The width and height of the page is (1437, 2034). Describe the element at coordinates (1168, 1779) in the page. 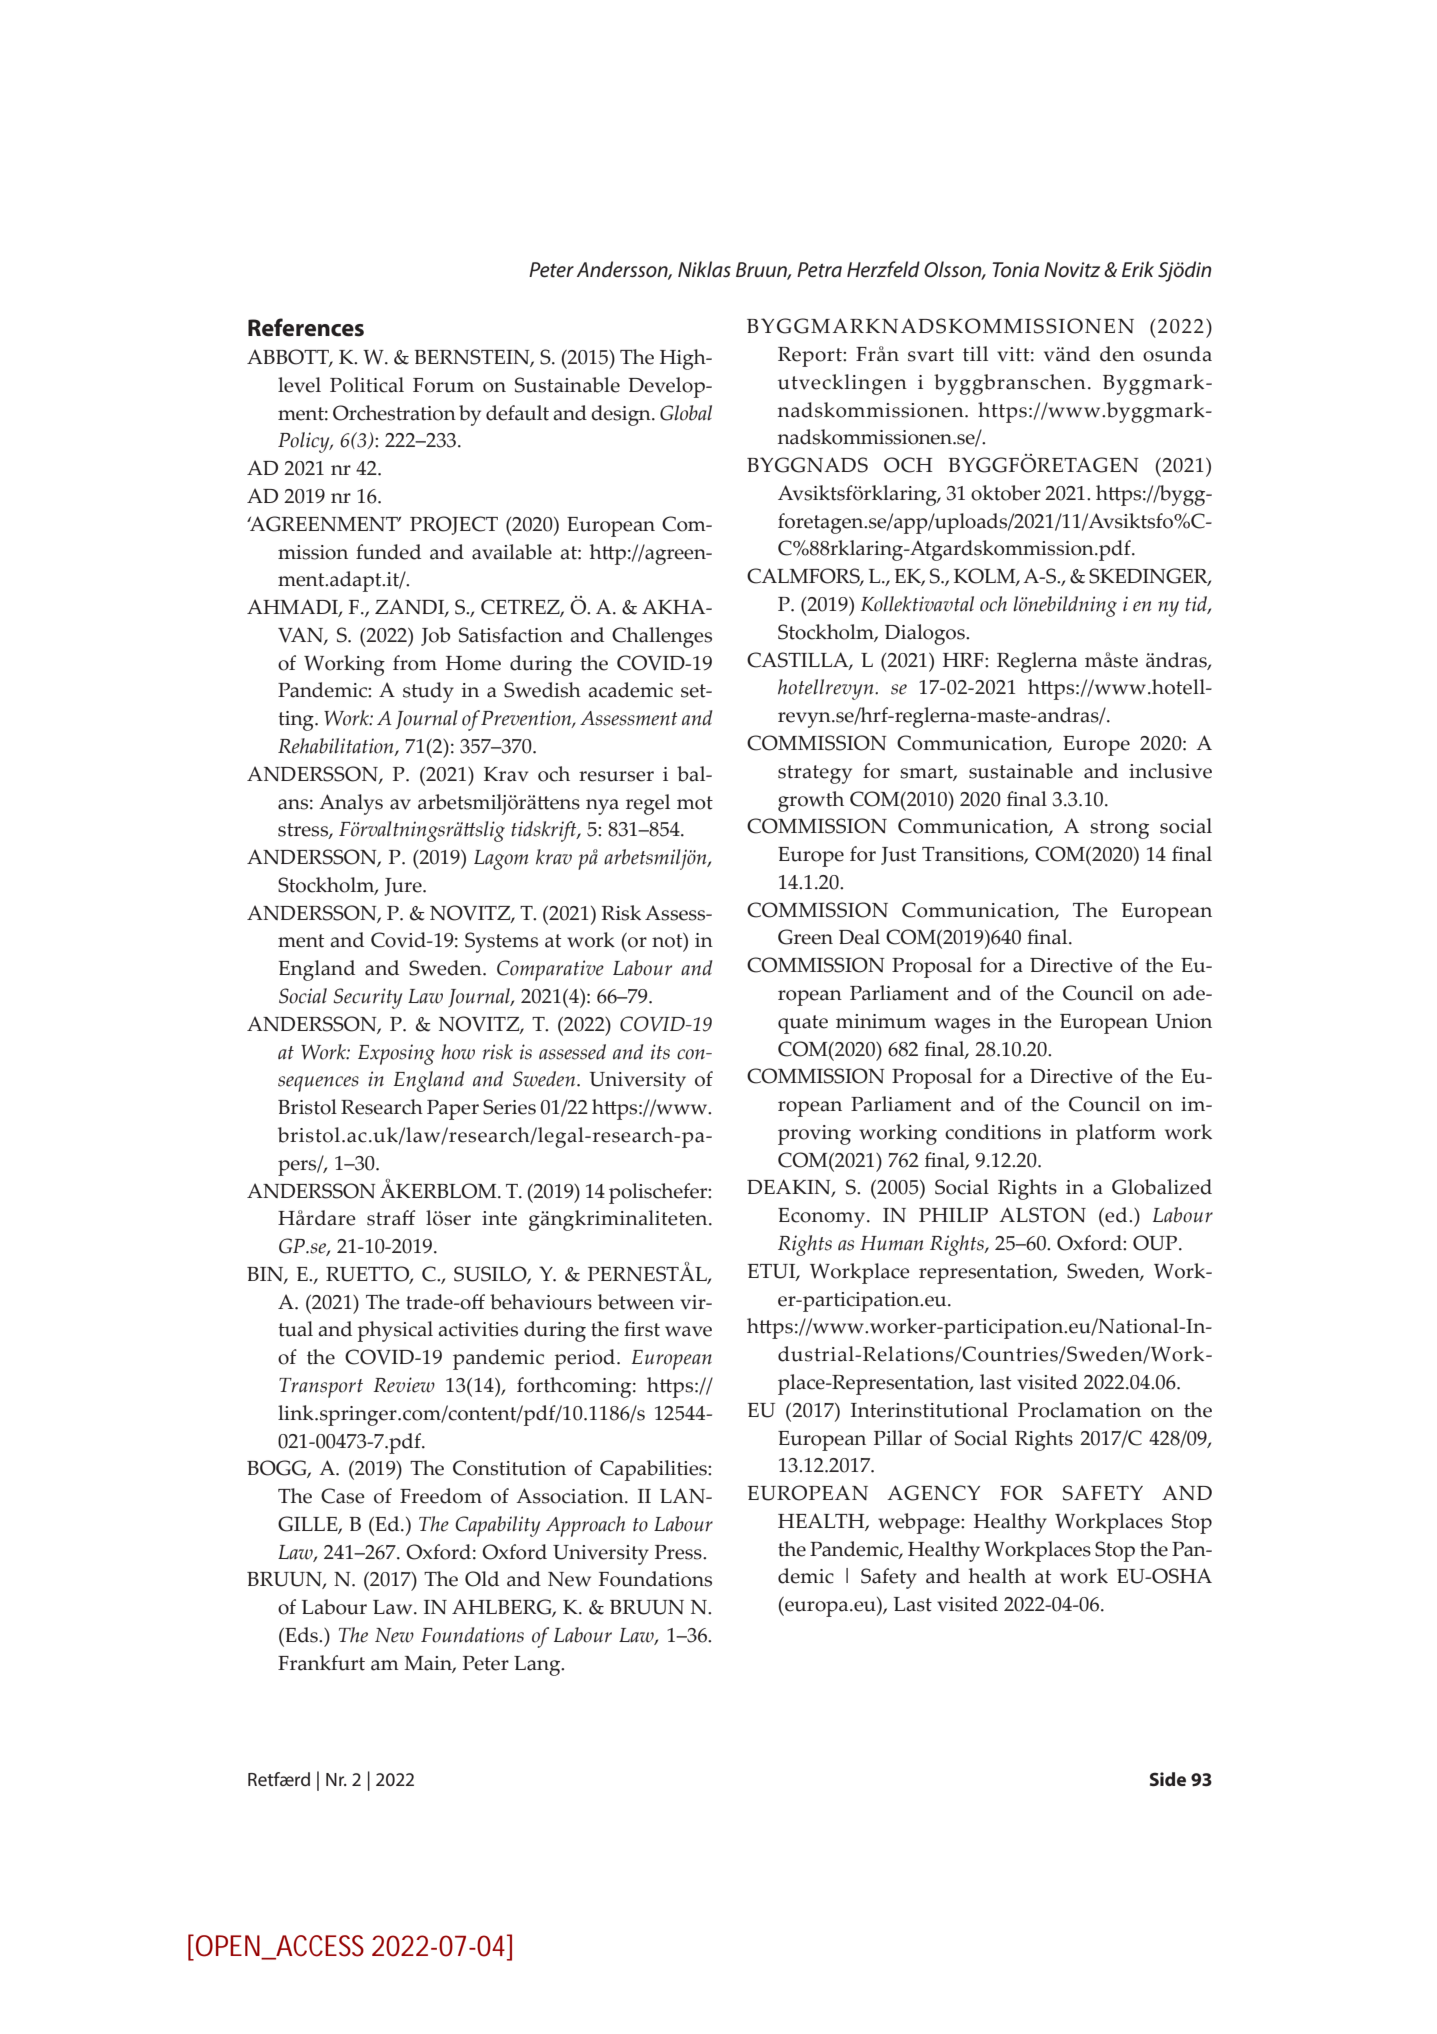

I see `Side` at that location.
